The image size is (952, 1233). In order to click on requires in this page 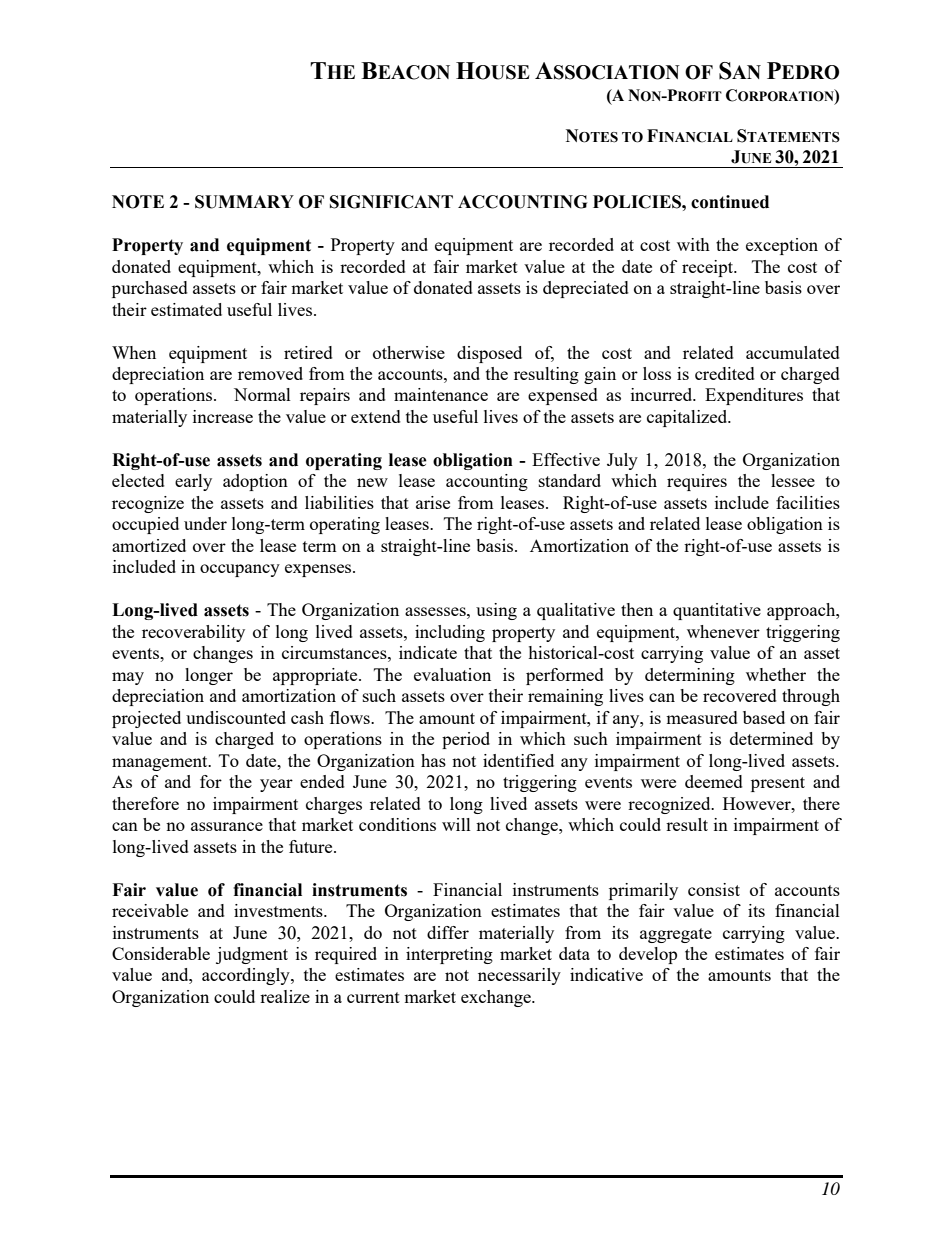, I will do `click(697, 482)`.
